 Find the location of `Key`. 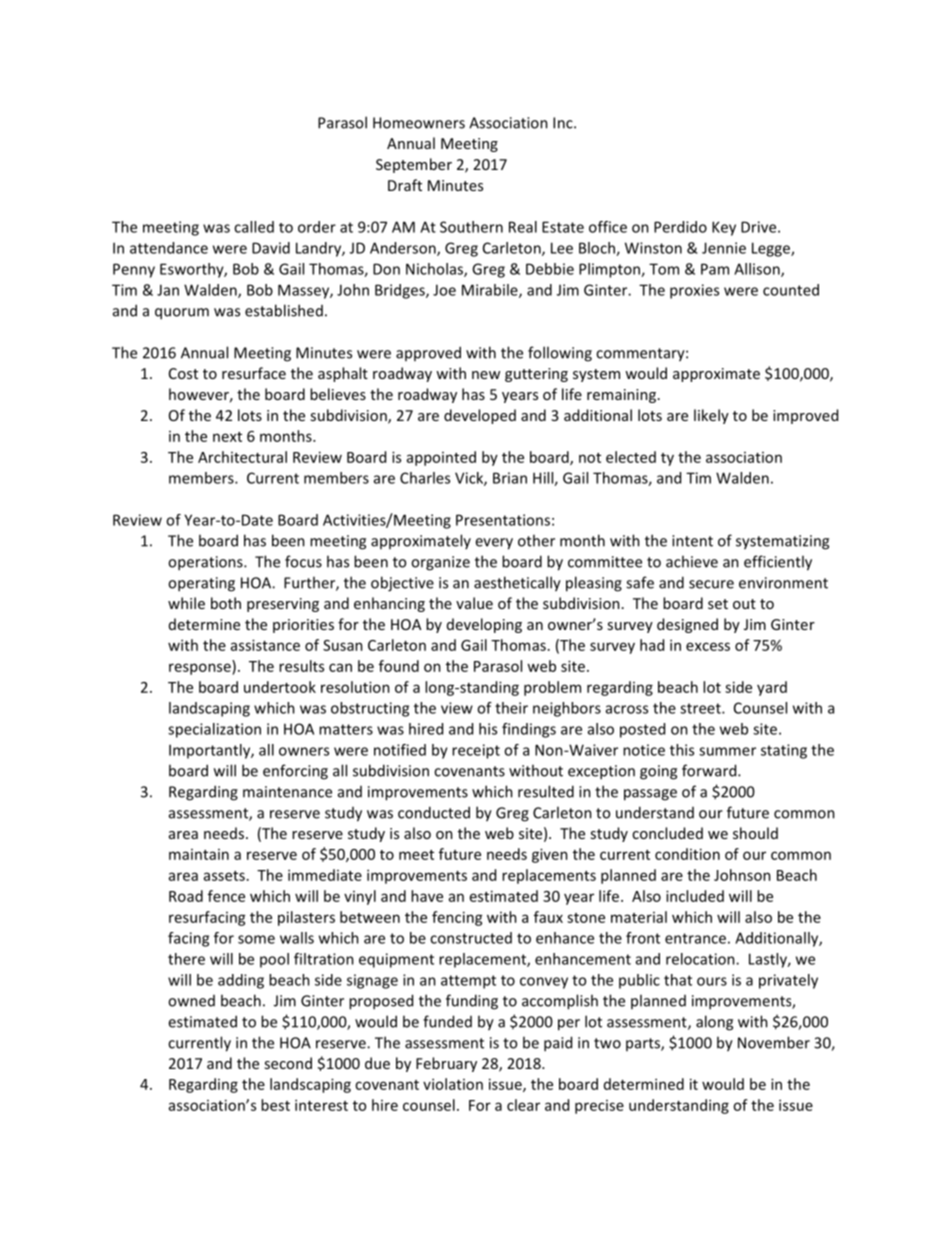

Key is located at coordinates (724, 228).
